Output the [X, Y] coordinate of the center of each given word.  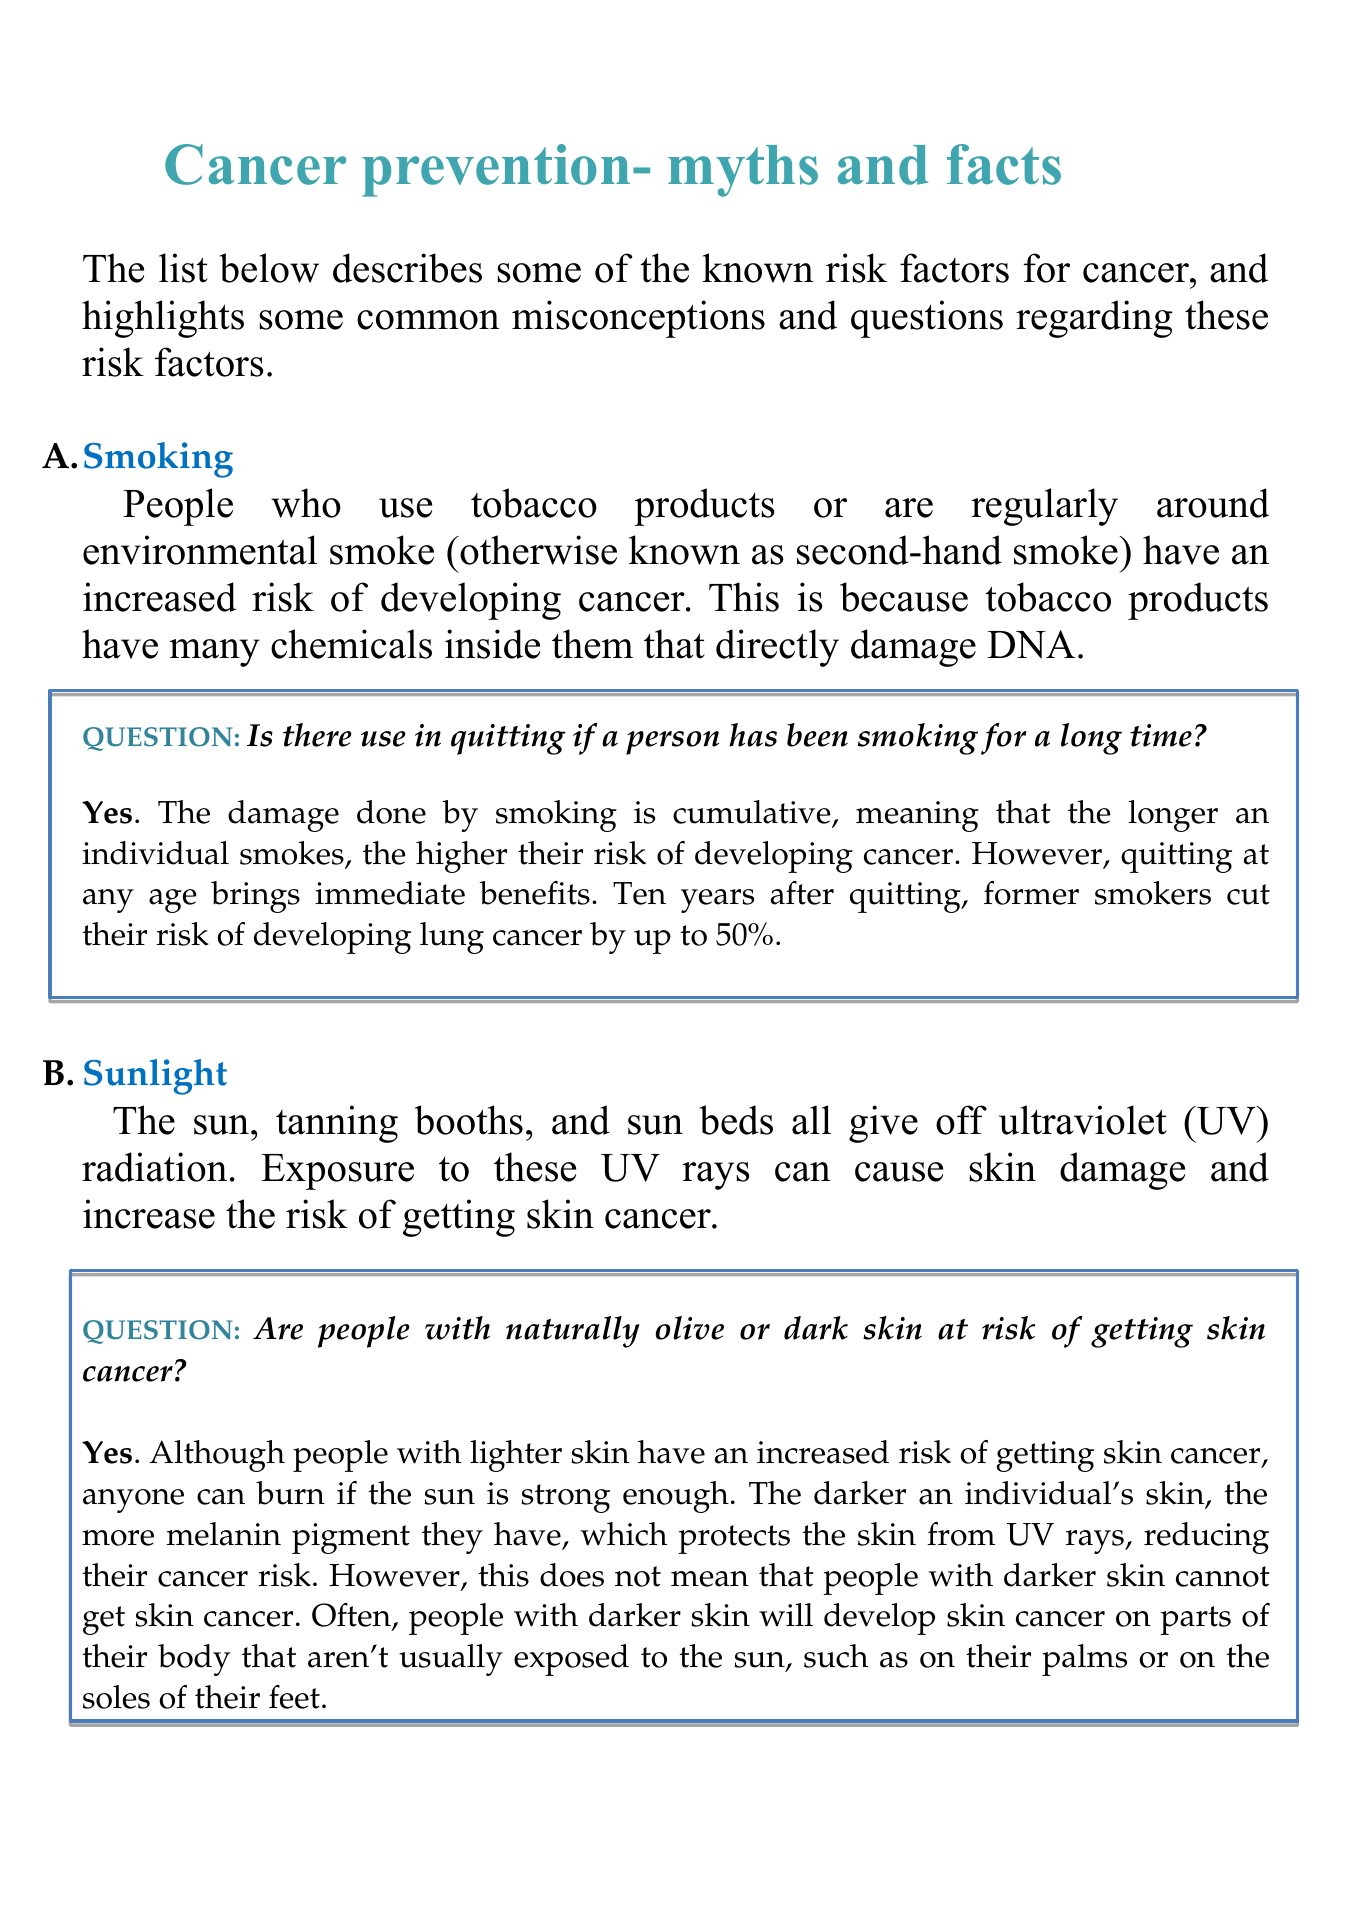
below [269, 268]
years [717, 901]
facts [1004, 164]
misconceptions [638, 319]
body [194, 1660]
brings [255, 897]
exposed [571, 1660]
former [1031, 893]
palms [1084, 1660]
